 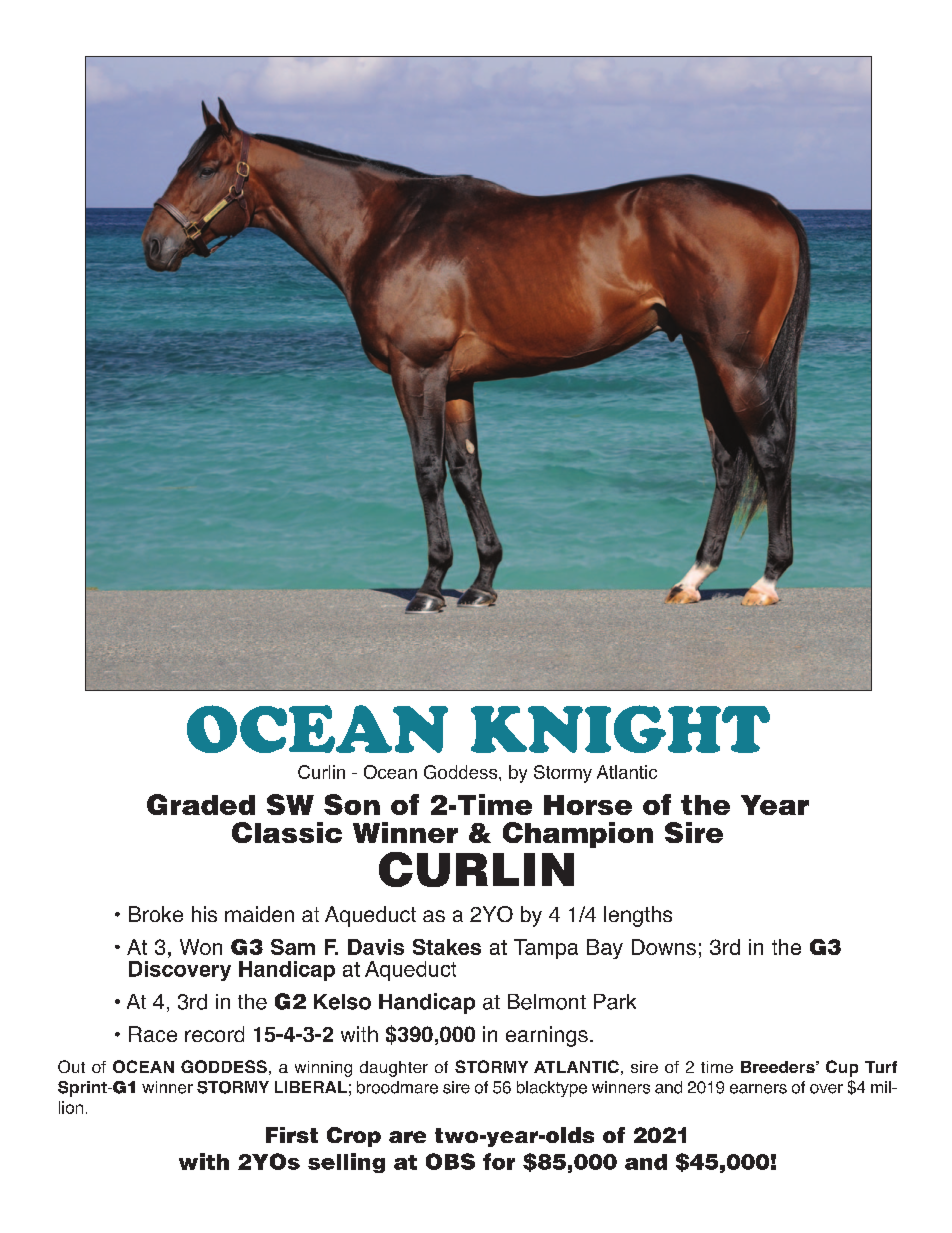 What do you see at coordinates (201, 947) in the screenshot?
I see `Won` at bounding box center [201, 947].
